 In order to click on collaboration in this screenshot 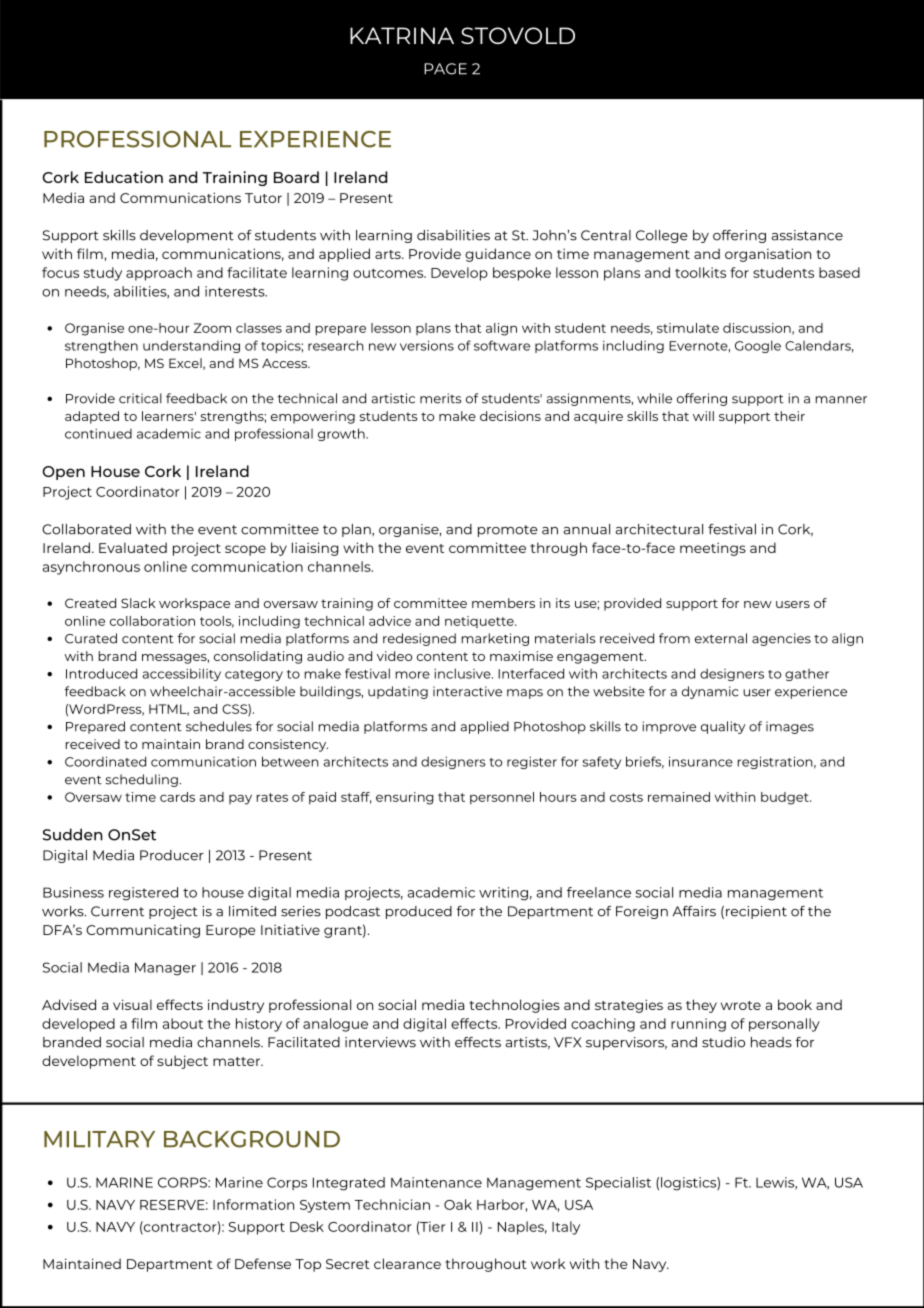, I will do `click(152, 621)`.
